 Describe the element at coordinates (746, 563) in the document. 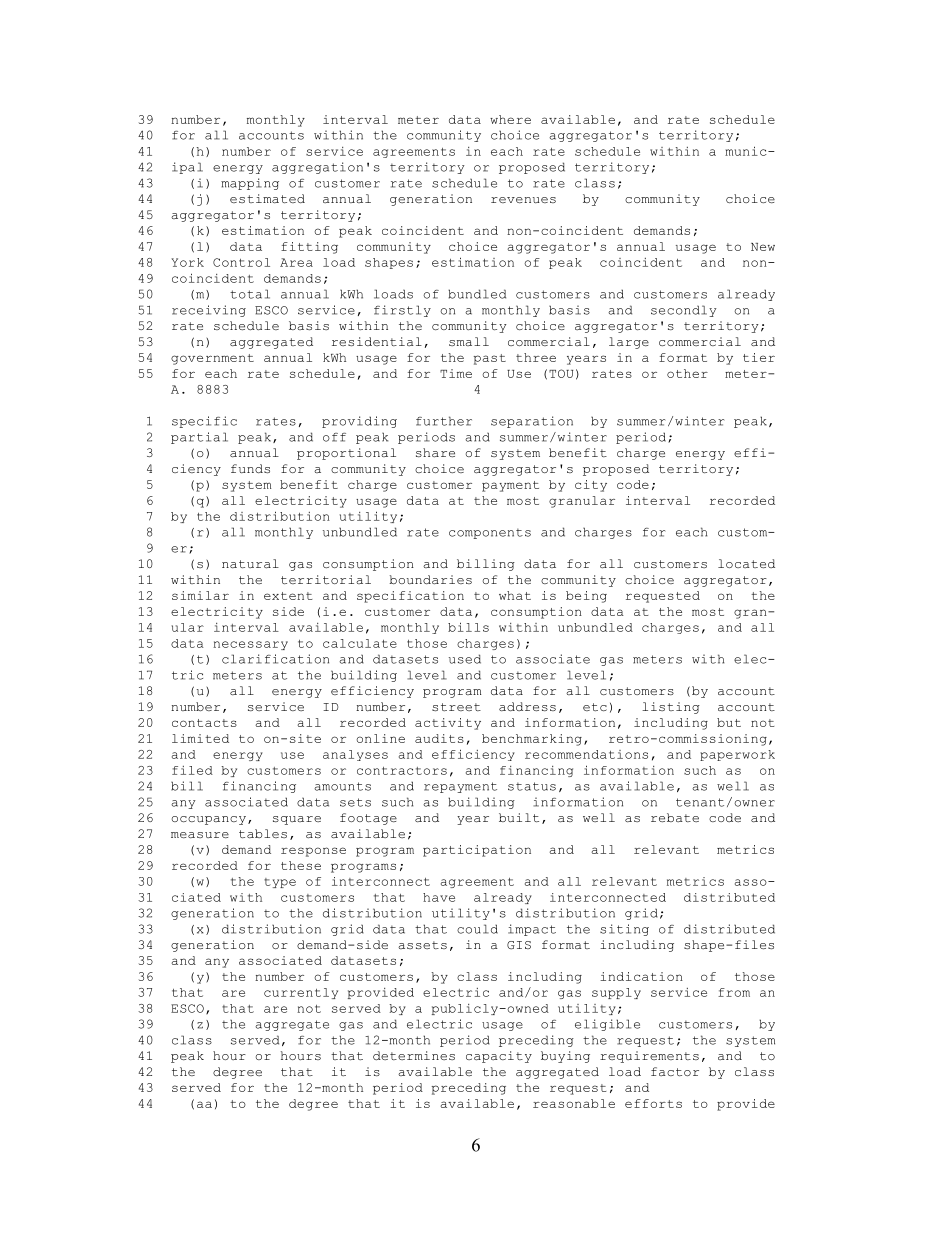

I see `located` at that location.
